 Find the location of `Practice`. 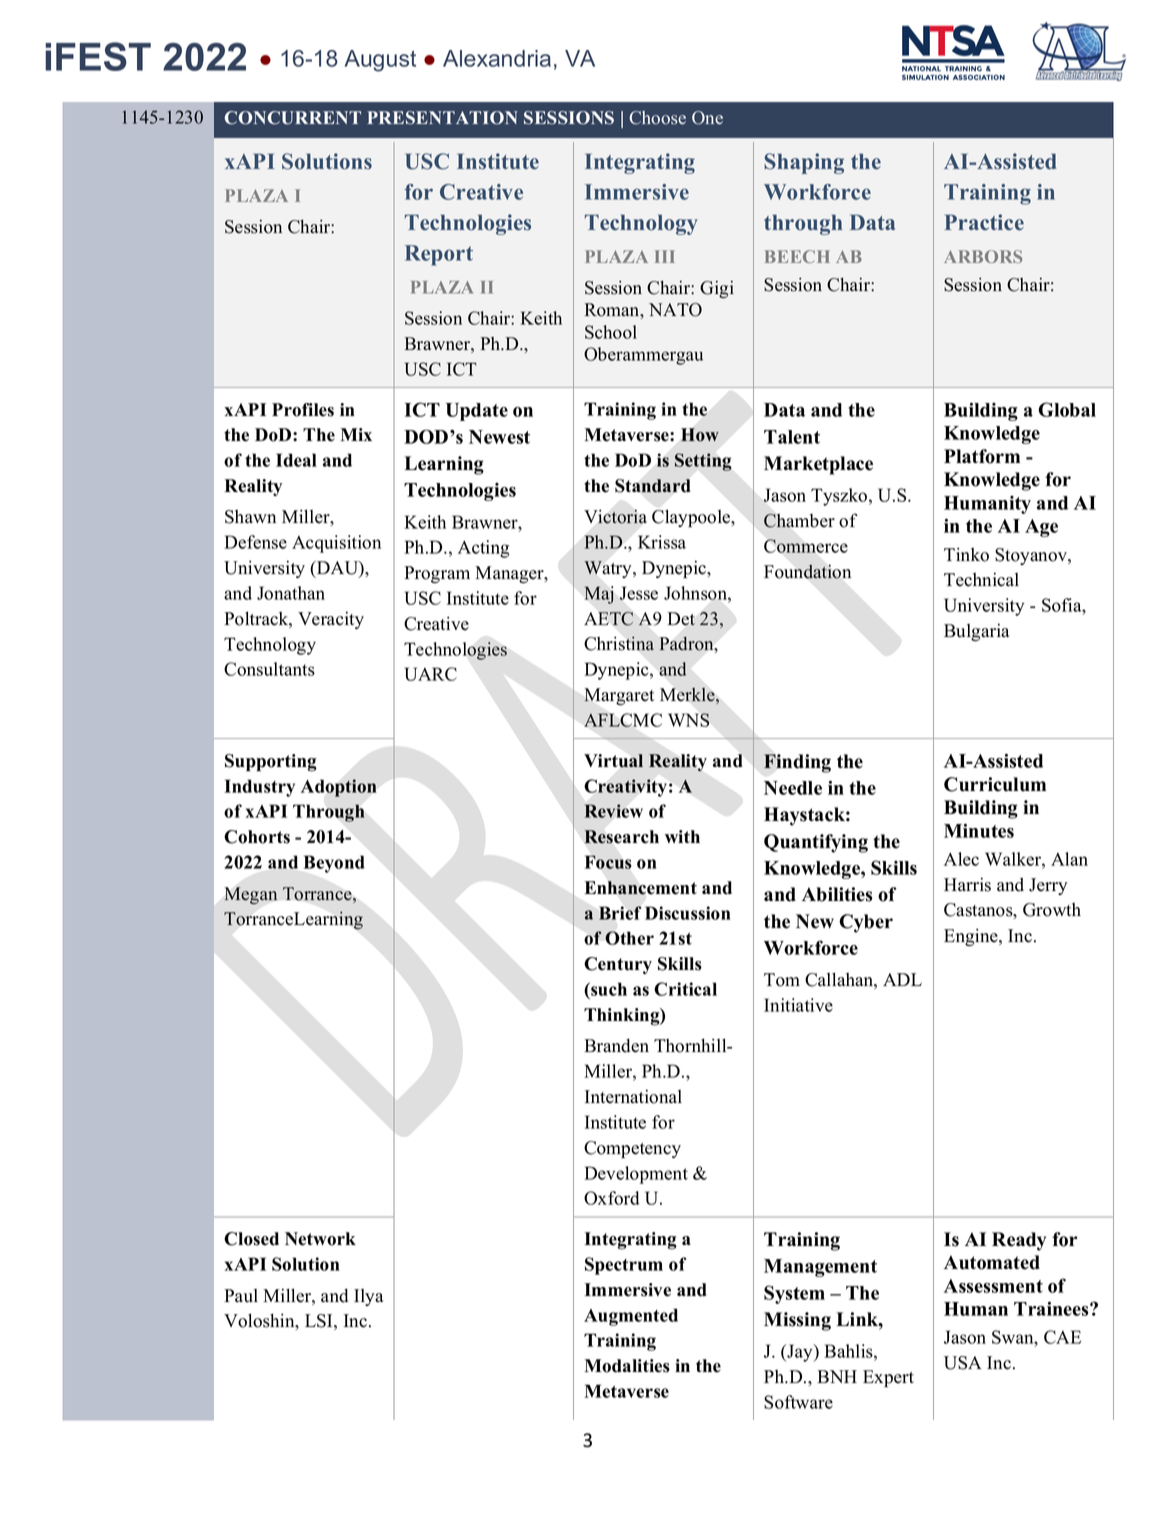

Practice is located at coordinates (984, 222).
